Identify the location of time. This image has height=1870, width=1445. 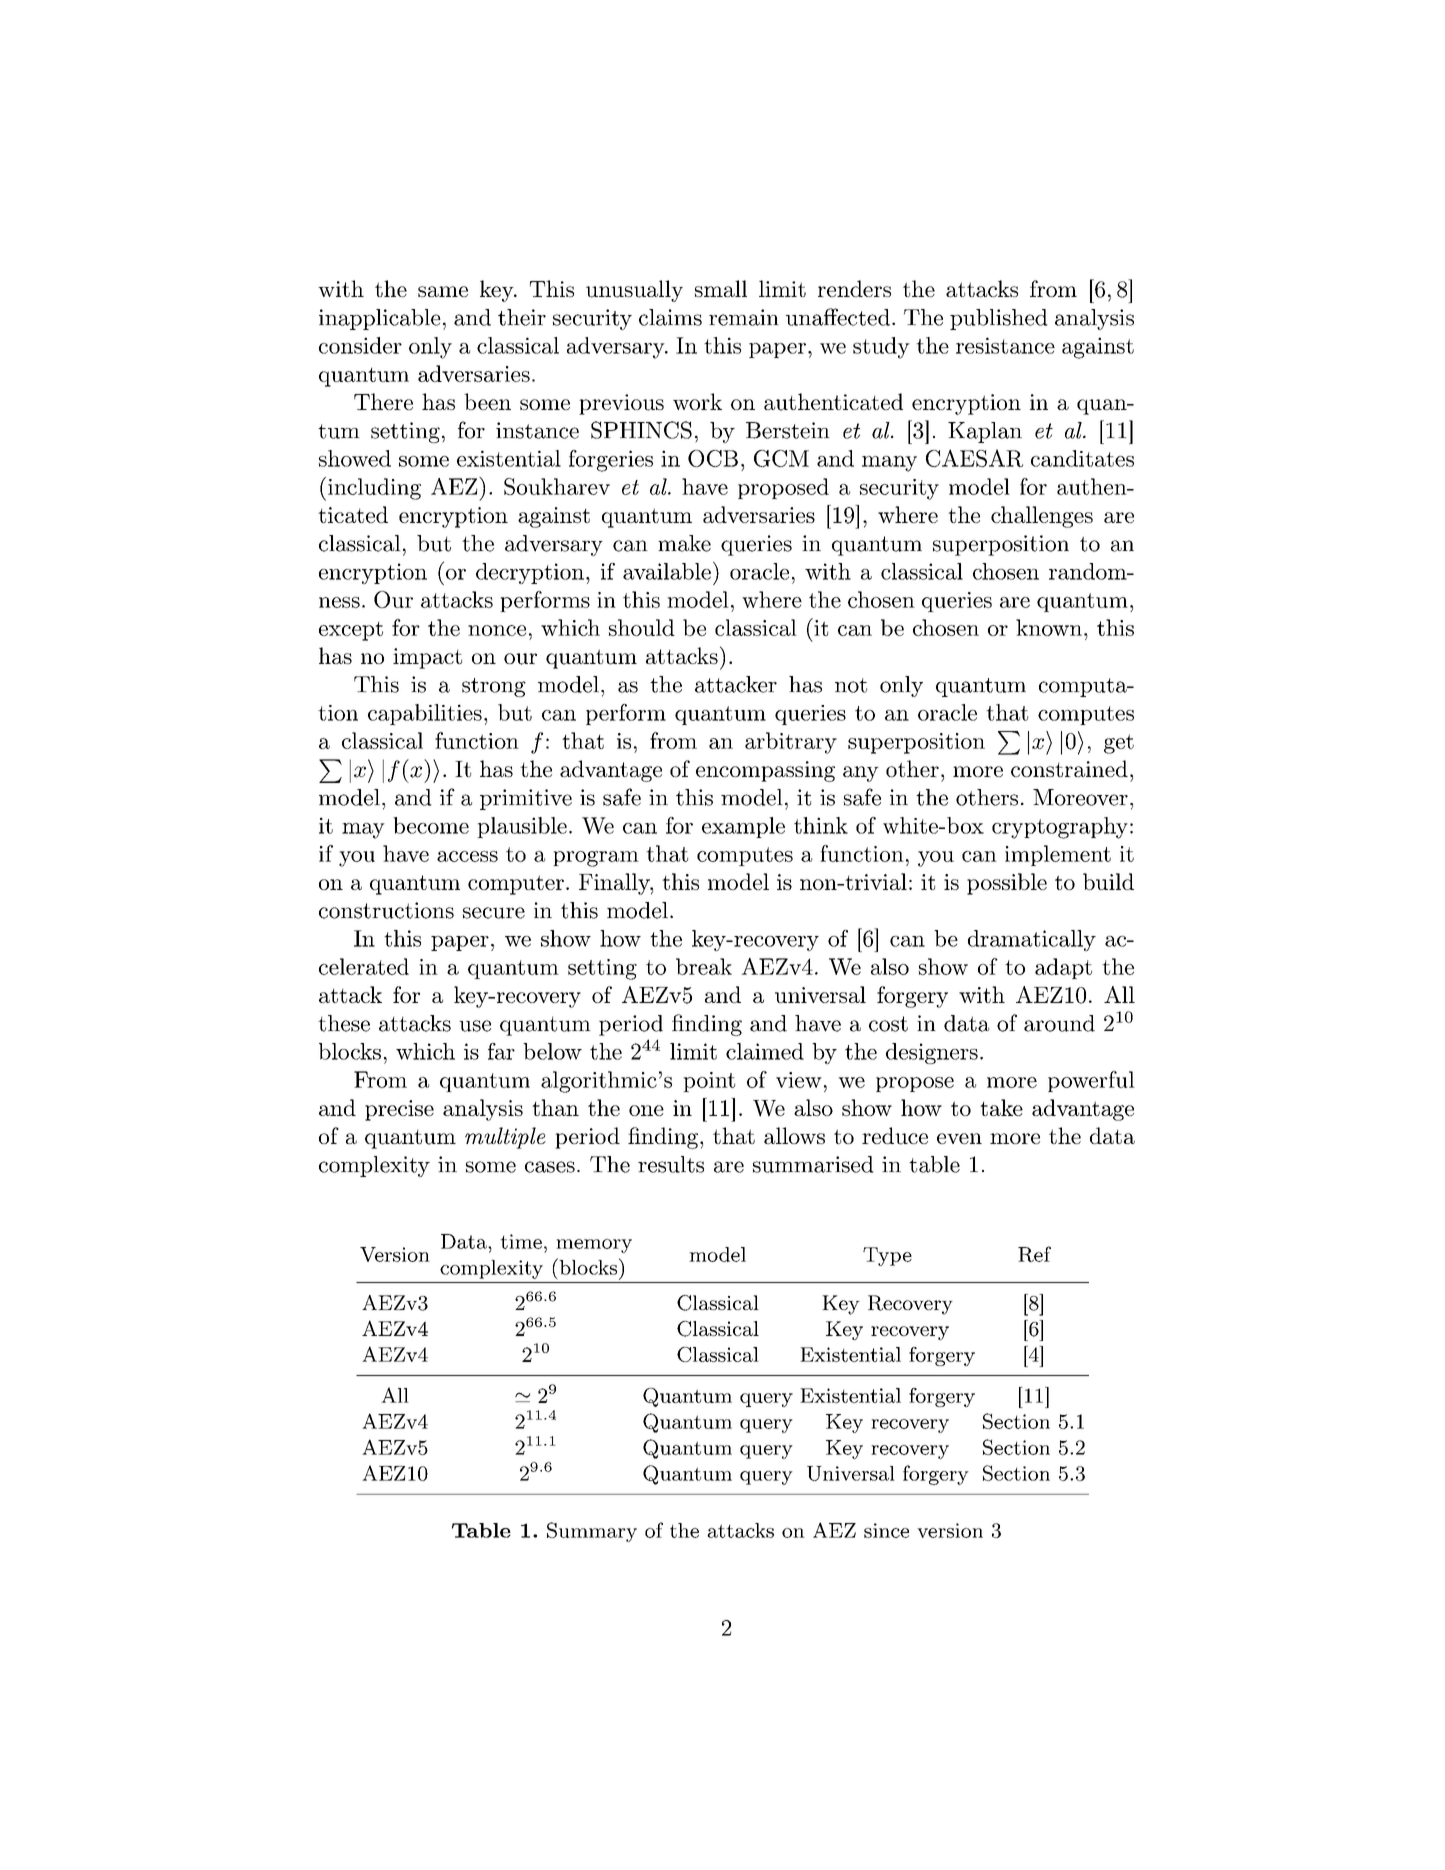
(521, 1241).
